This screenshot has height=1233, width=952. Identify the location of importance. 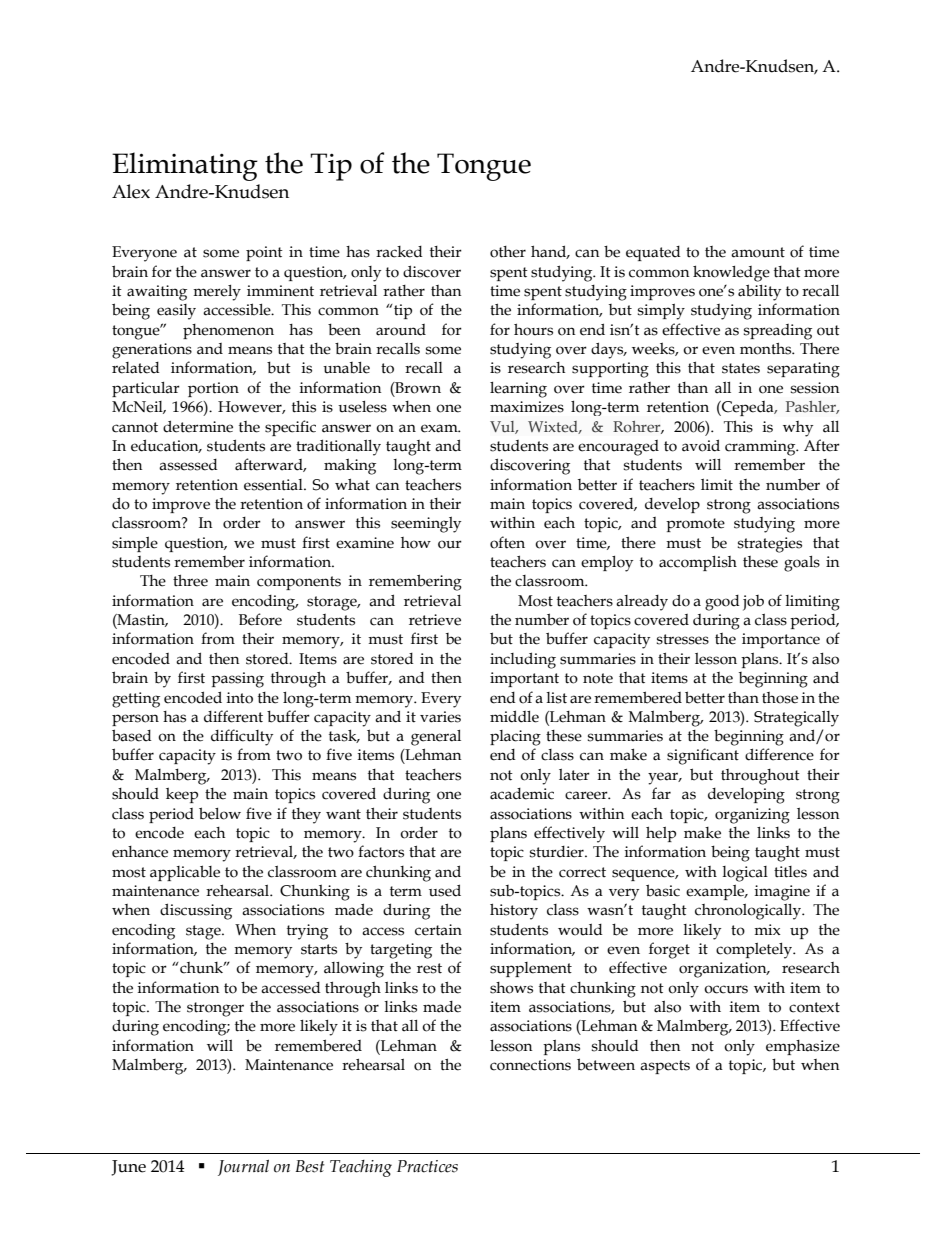
(781, 640).
